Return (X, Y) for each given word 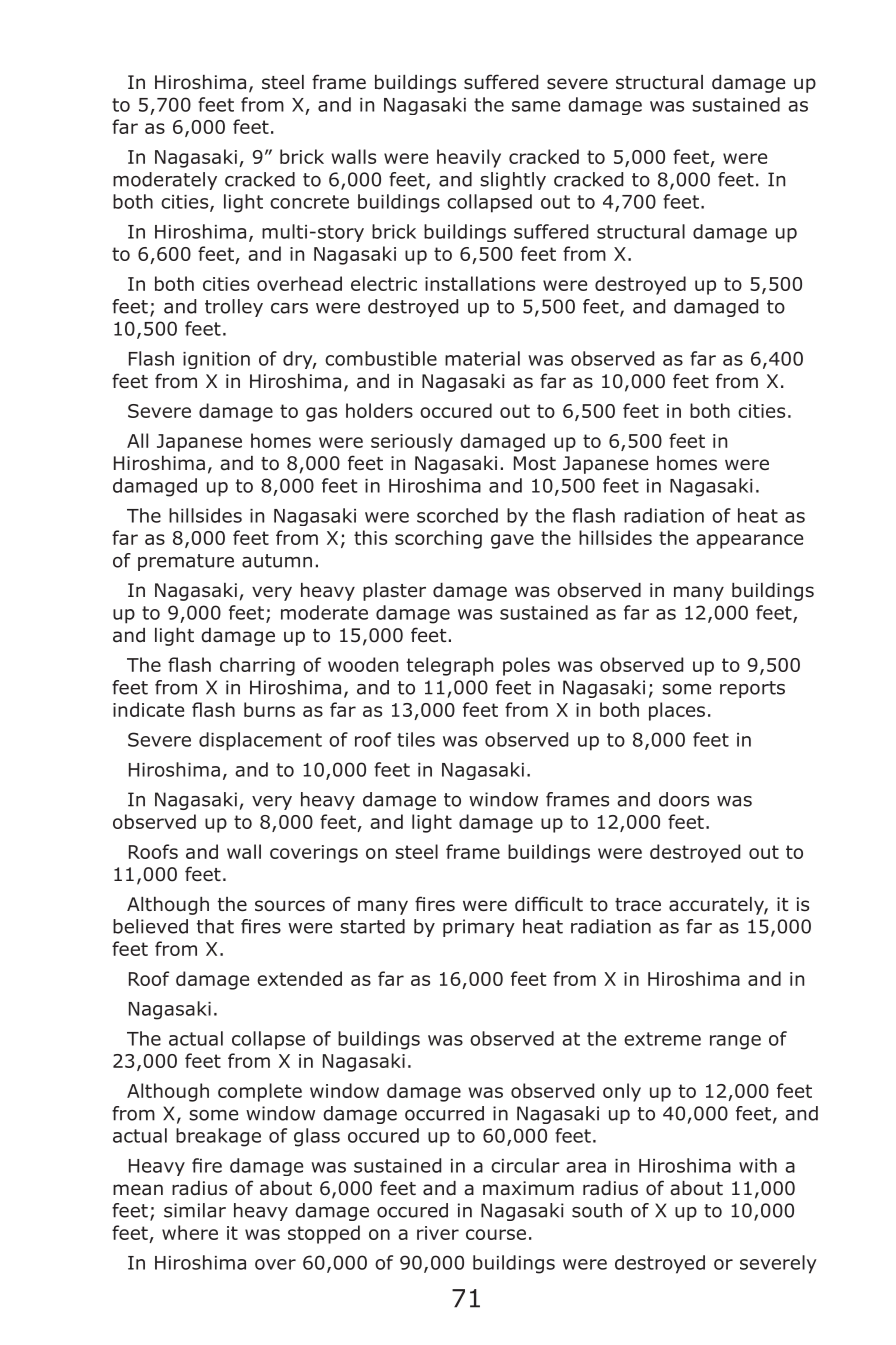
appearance (749, 541)
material (482, 358)
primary (479, 928)
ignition (216, 360)
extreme (662, 1039)
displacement (260, 741)
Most (535, 463)
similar (195, 1210)
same (536, 106)
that (215, 926)
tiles (416, 739)
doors (684, 799)
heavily (469, 158)
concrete (309, 202)
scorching (438, 539)
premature (186, 562)
